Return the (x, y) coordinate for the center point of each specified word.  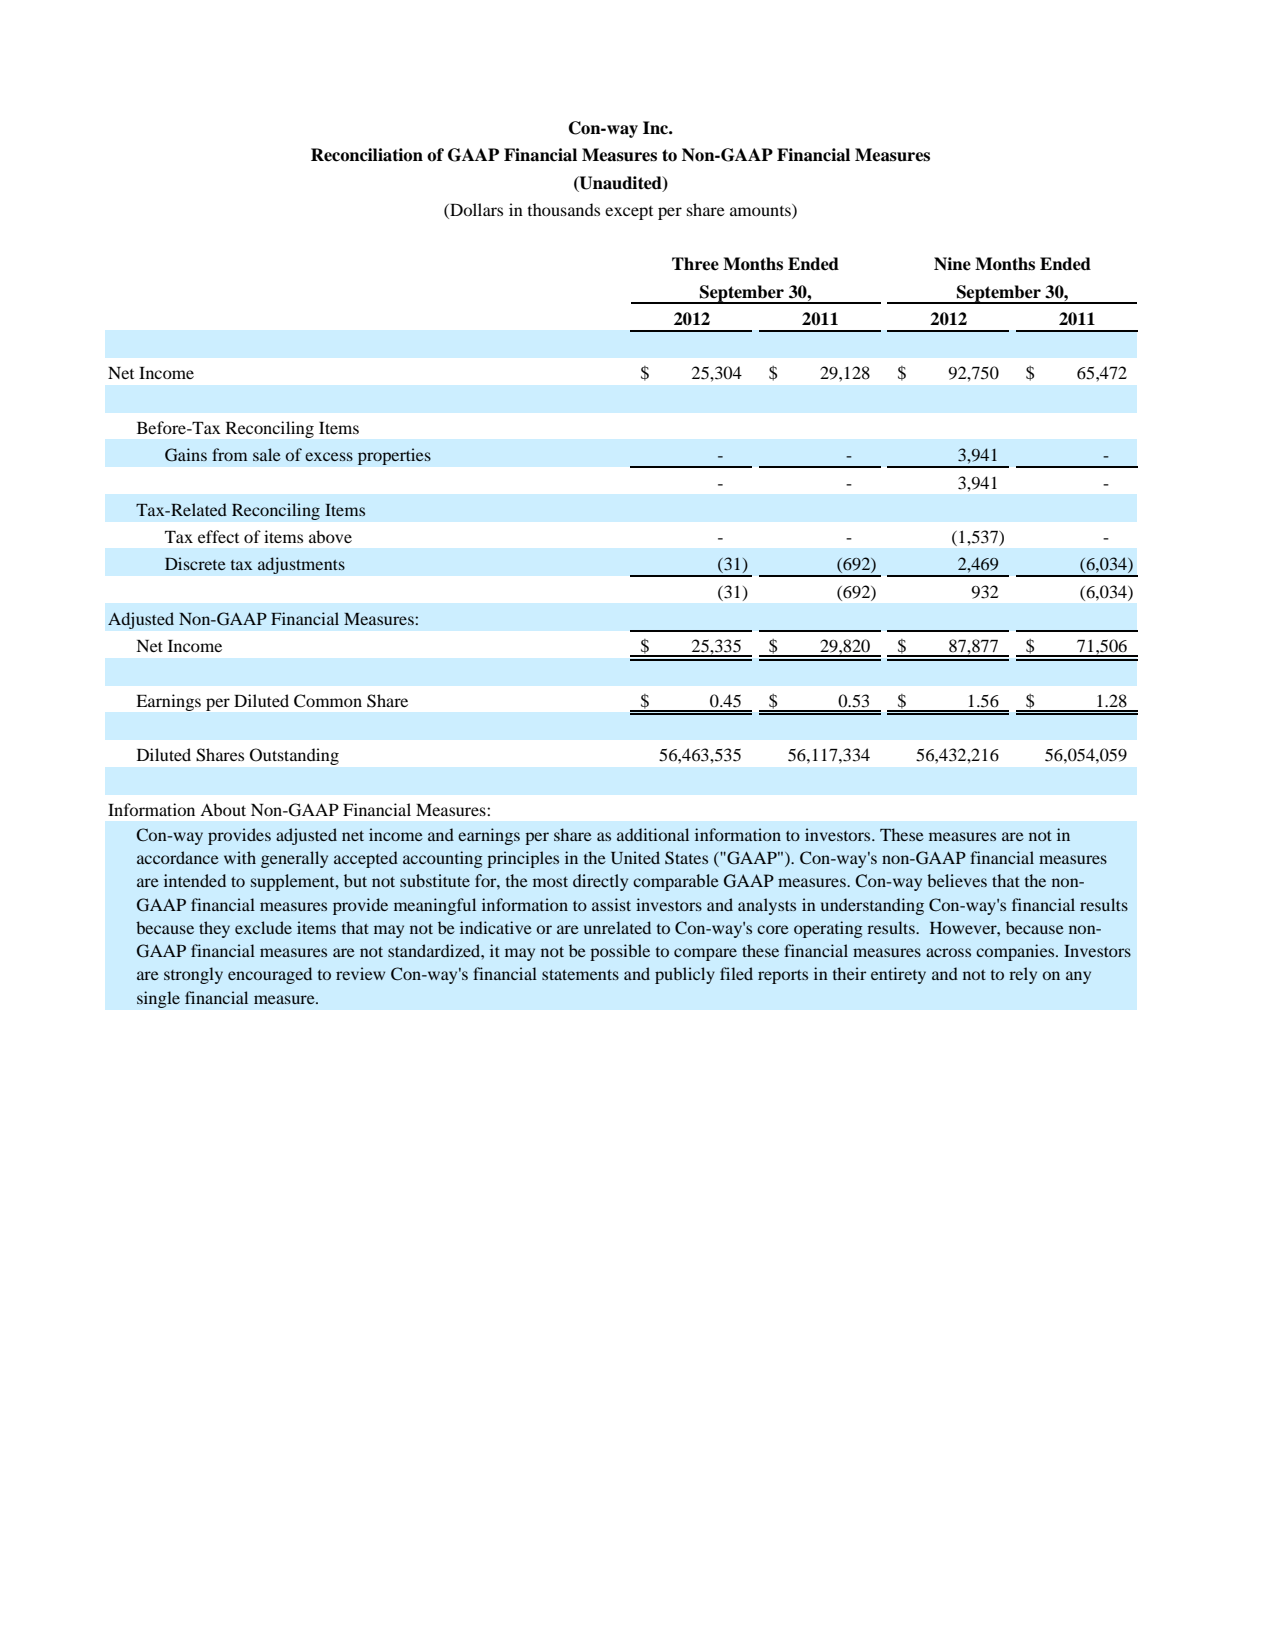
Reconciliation (367, 155)
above (330, 536)
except (629, 213)
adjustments (301, 565)
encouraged (270, 975)
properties (394, 456)
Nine (952, 264)
